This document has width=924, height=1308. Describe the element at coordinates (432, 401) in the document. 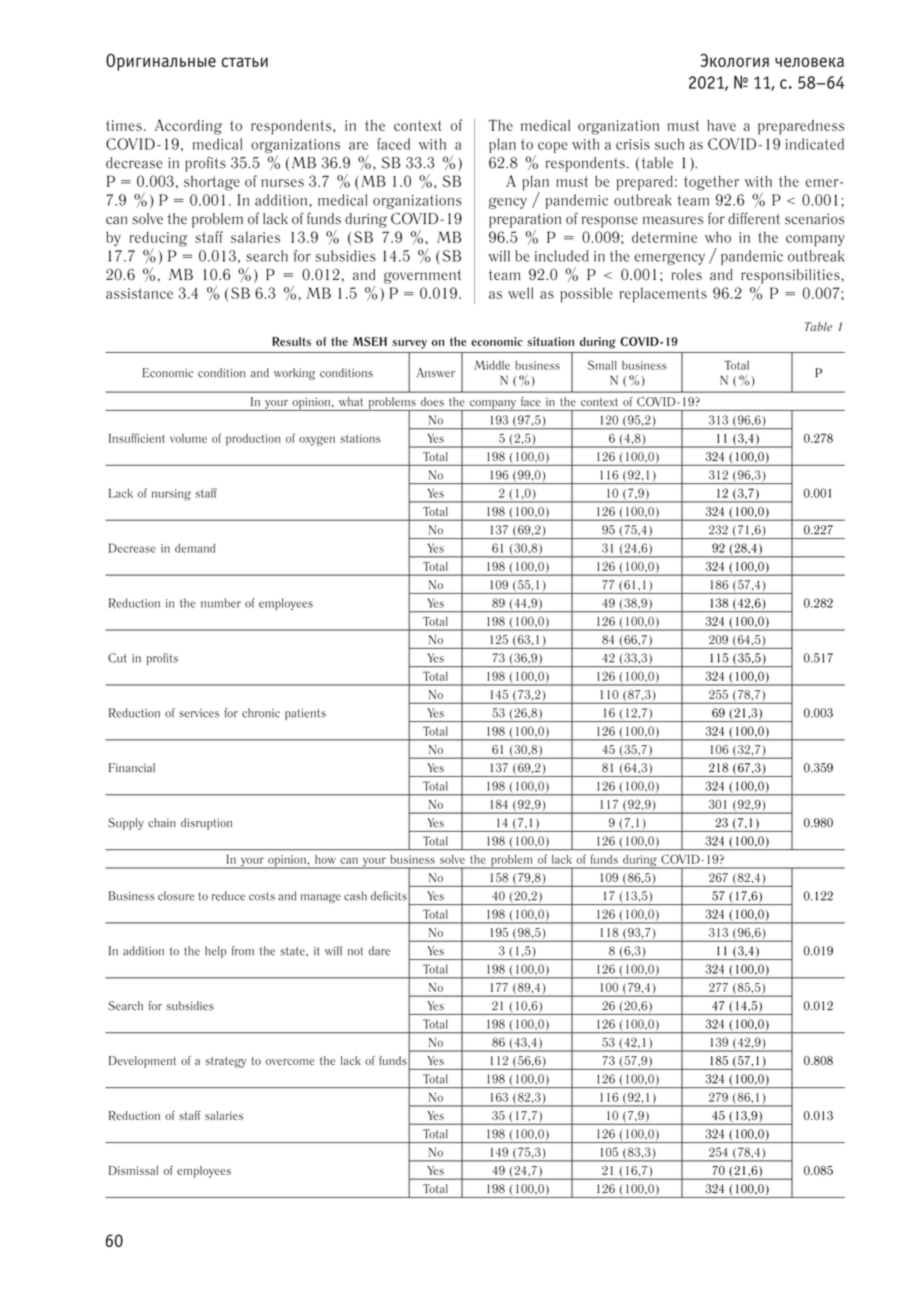

I see `does` at that location.
